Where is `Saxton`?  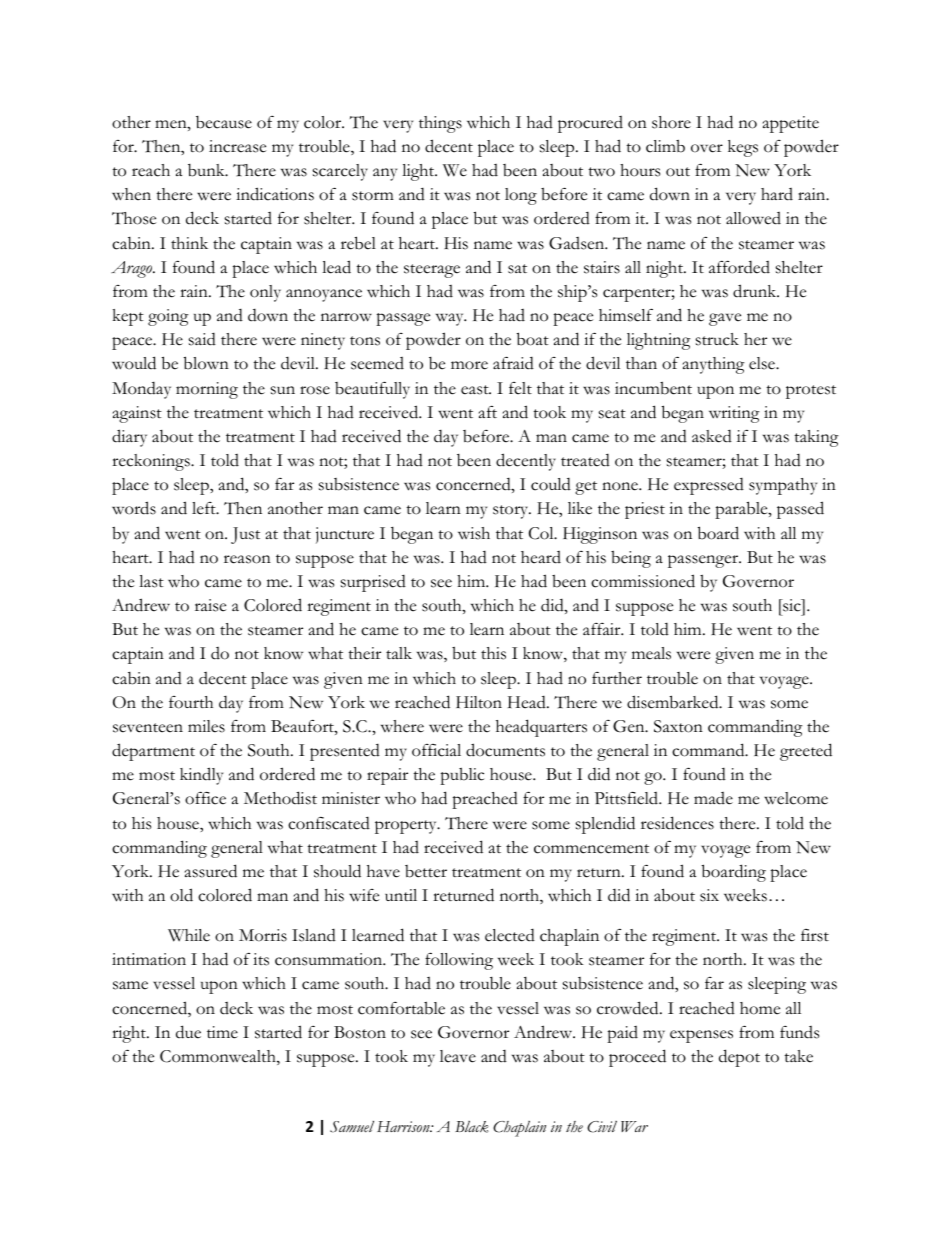 Saxton is located at coordinates (678, 726).
